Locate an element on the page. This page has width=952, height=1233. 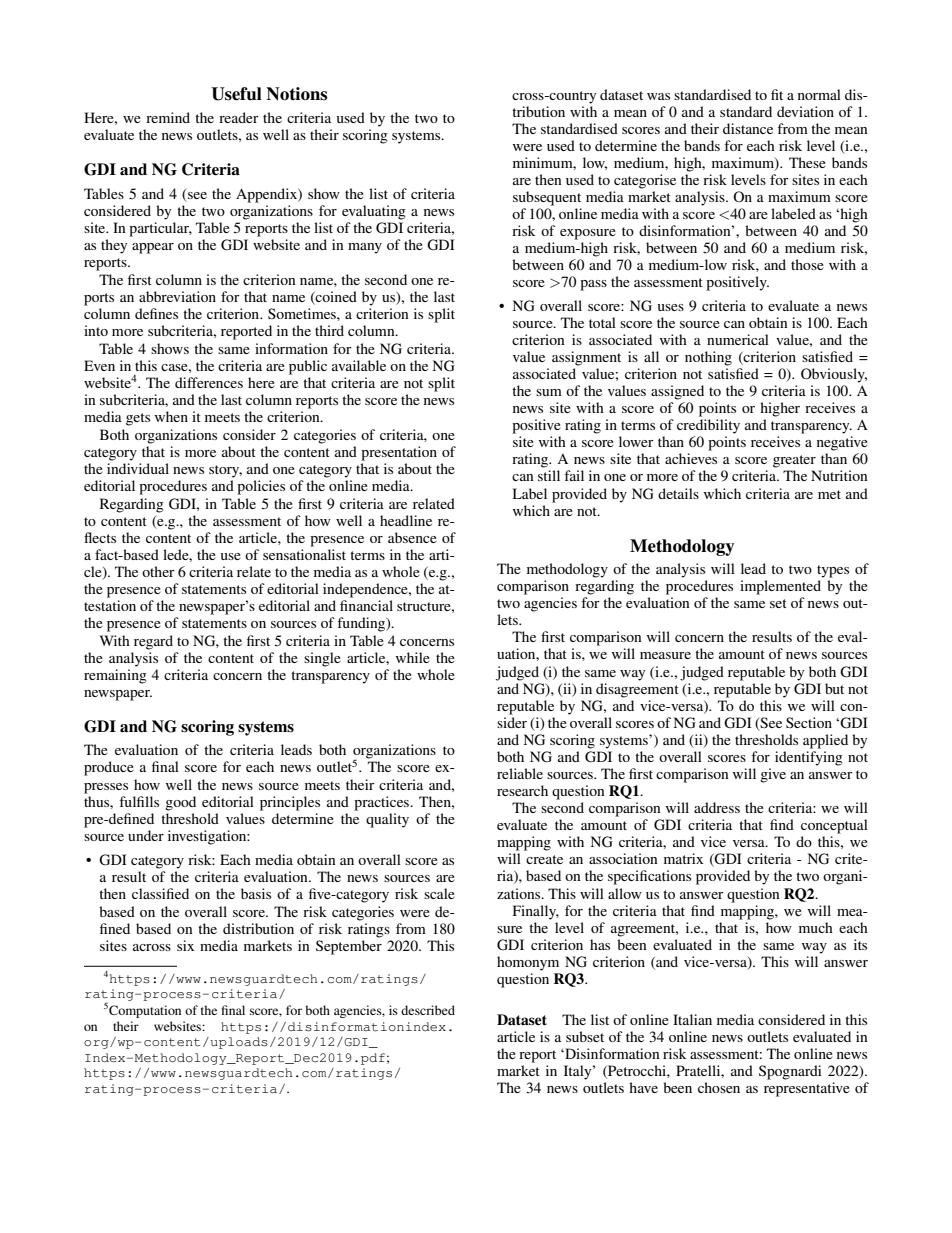
remind is located at coordinates (168, 117).
